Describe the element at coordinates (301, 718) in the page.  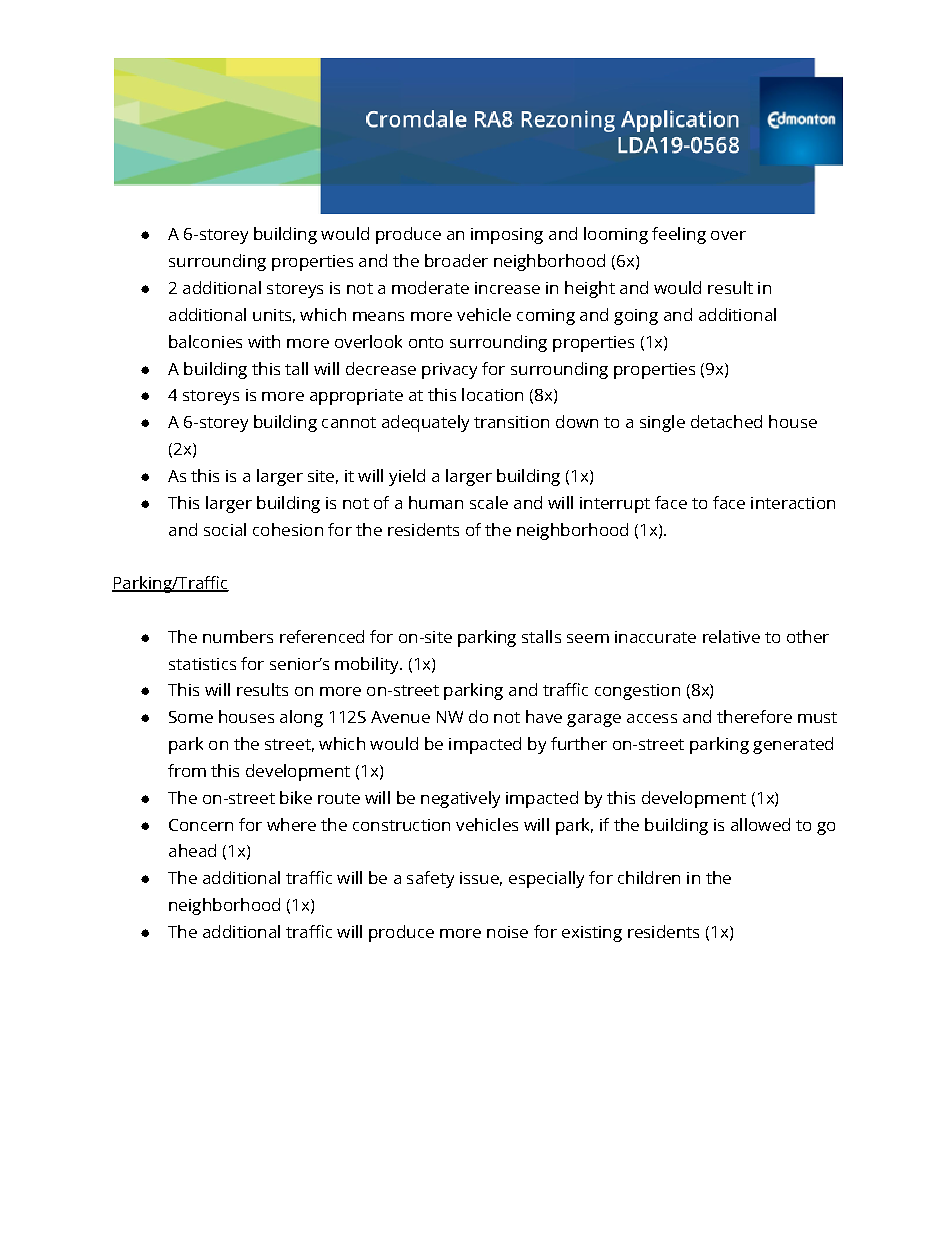
I see `along` at that location.
